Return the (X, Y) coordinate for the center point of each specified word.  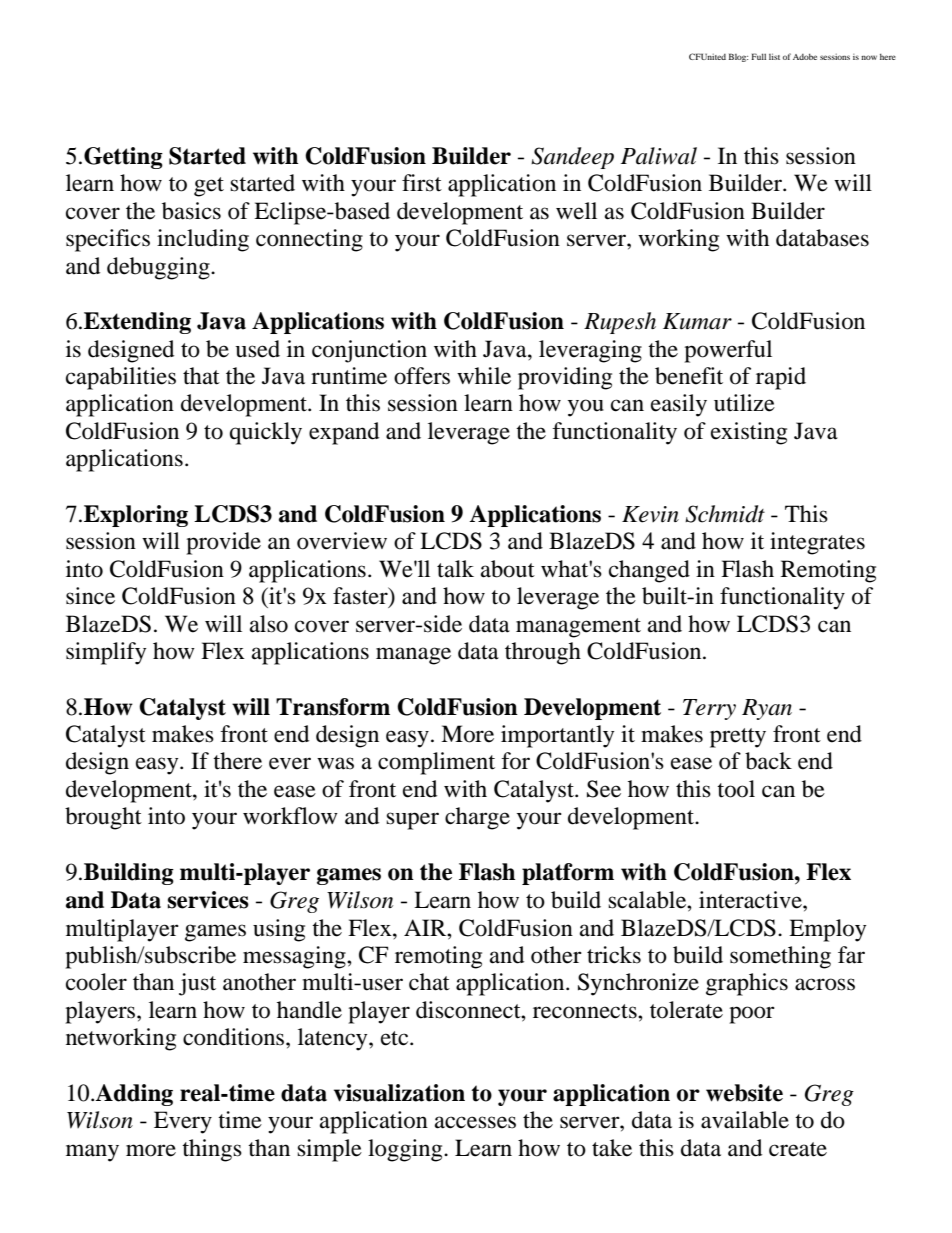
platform (568, 874)
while (484, 376)
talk (455, 569)
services (208, 900)
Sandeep (572, 158)
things (212, 1150)
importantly (557, 736)
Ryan (767, 709)
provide (223, 543)
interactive (751, 900)
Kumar (697, 321)
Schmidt (725, 514)
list (774, 56)
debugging (159, 268)
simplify (106, 653)
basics (191, 211)
